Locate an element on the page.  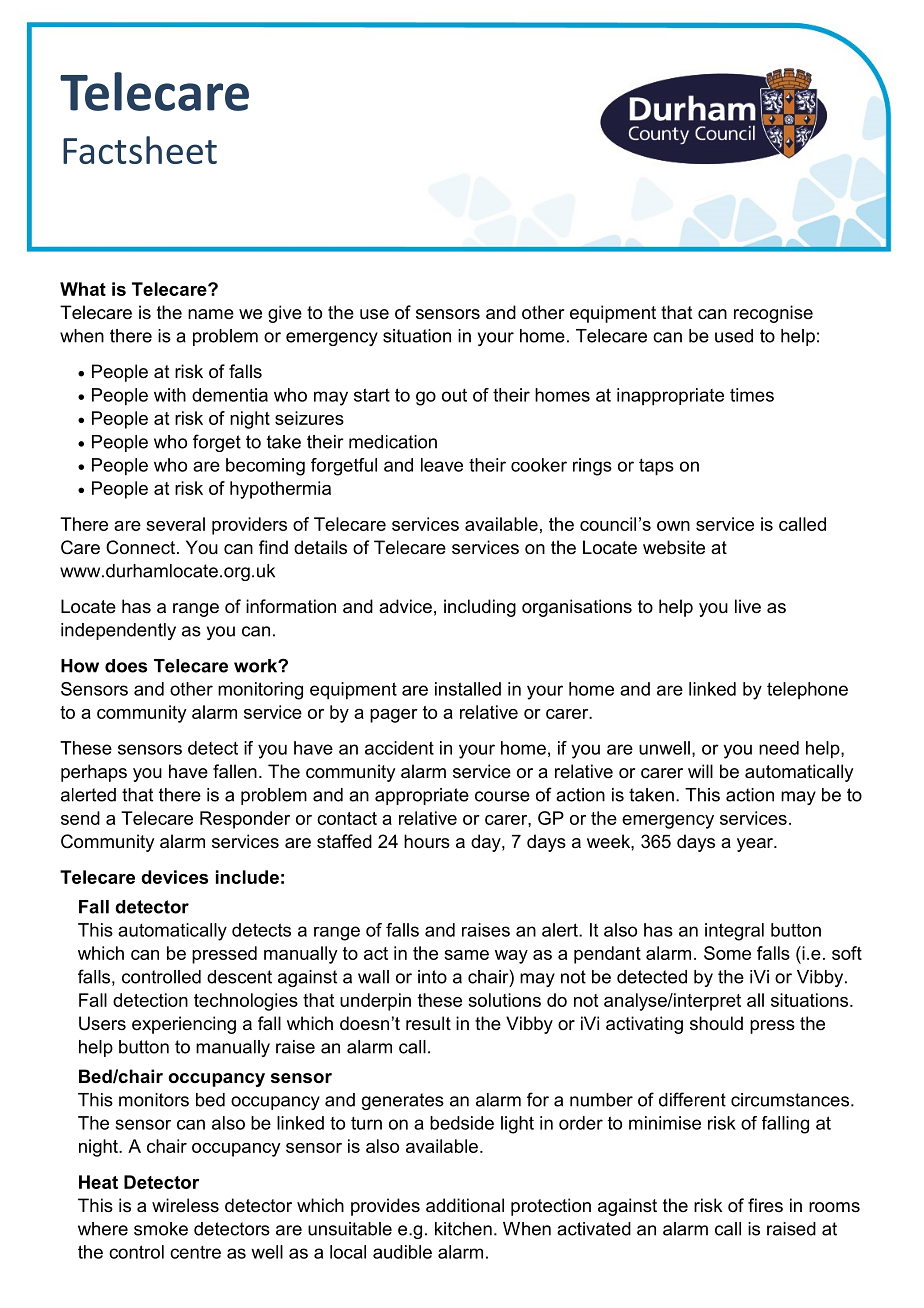
smoke is located at coordinates (161, 1229).
